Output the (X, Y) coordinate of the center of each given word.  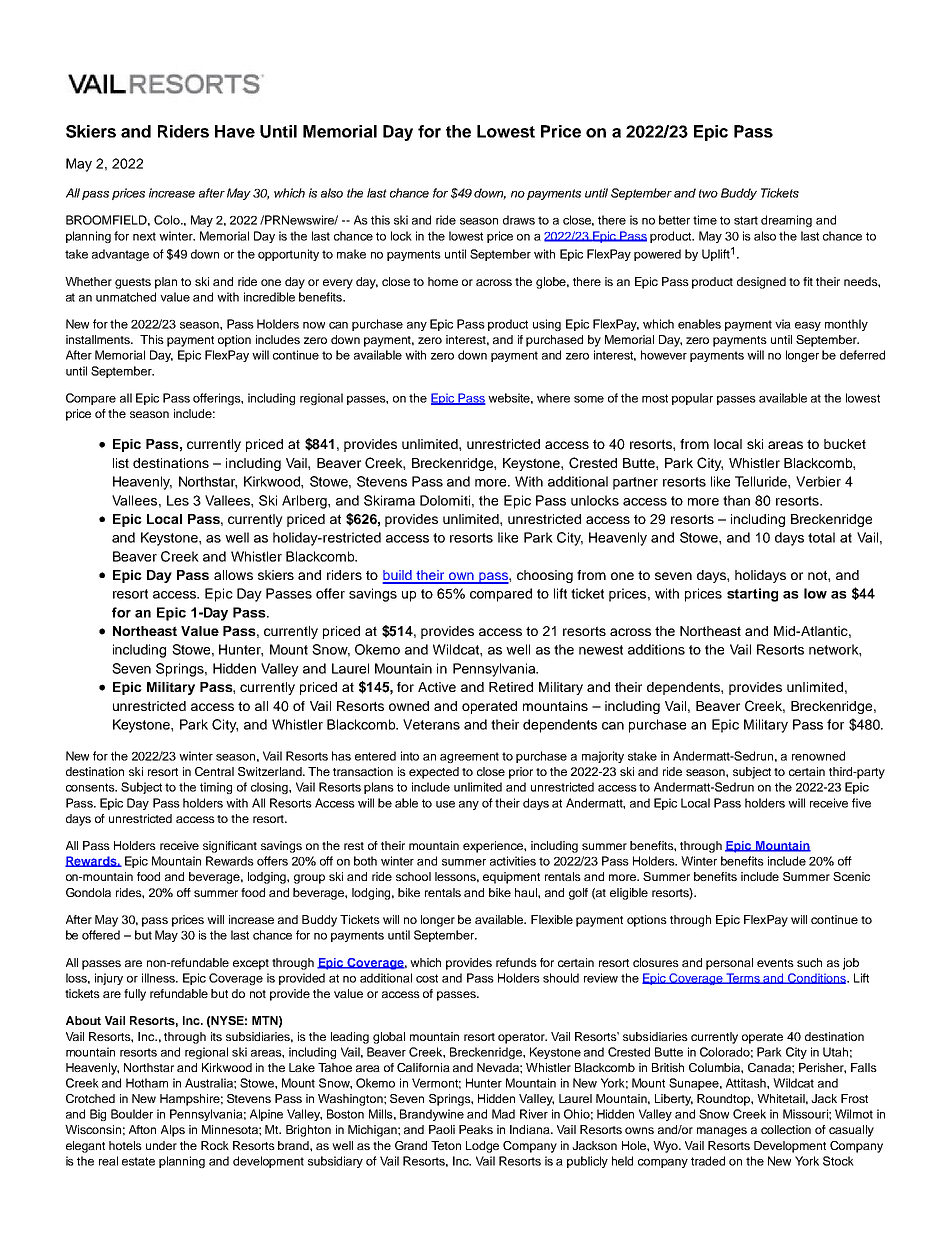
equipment (511, 878)
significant (230, 847)
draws (519, 220)
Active (437, 687)
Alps (173, 1131)
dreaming (786, 221)
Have (235, 131)
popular (692, 399)
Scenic (851, 876)
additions (656, 649)
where (553, 398)
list (121, 463)
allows (233, 575)
